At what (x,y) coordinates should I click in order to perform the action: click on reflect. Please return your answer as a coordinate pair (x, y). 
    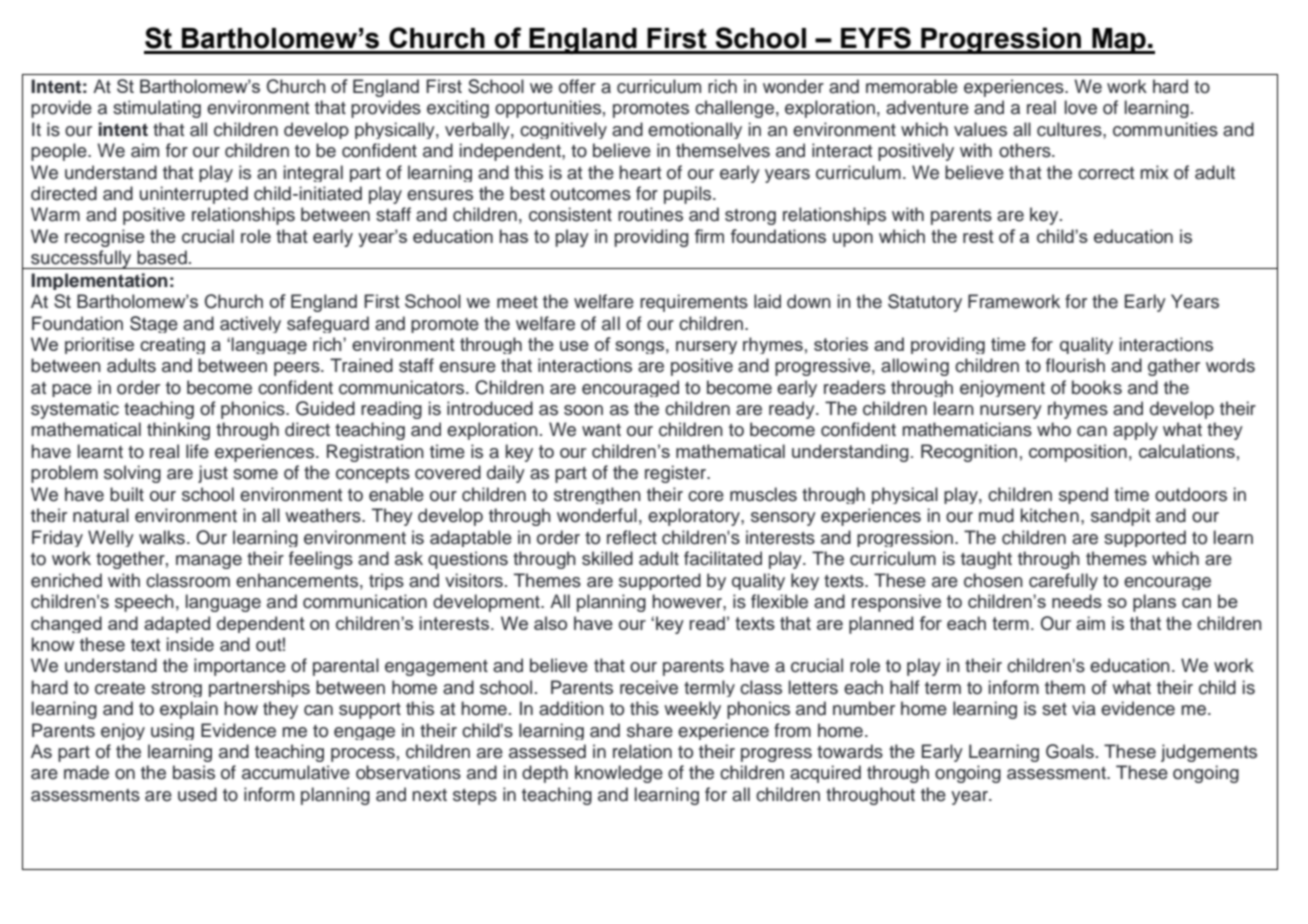
    Looking at the image, I should click on (632, 537).
